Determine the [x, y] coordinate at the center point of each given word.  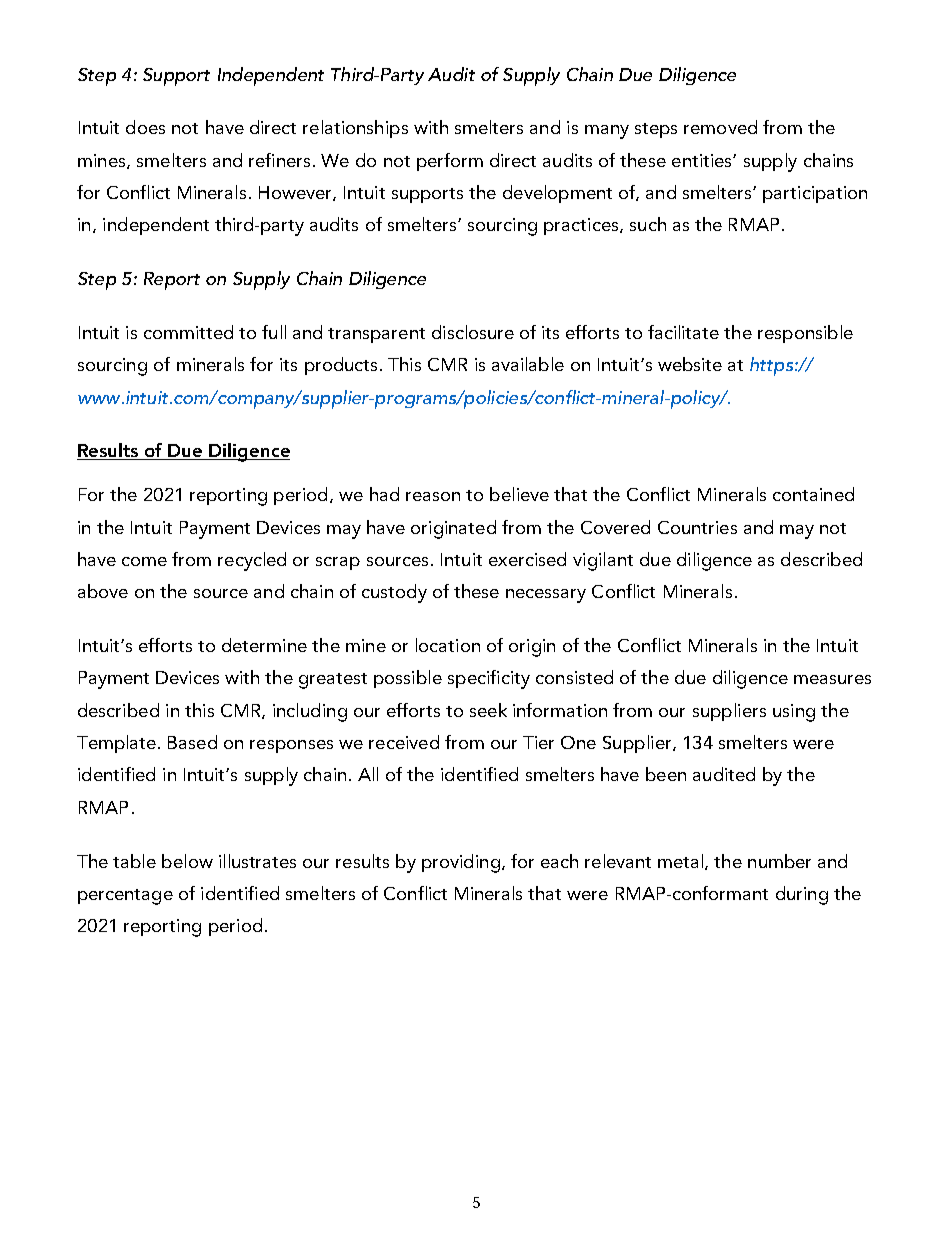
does [145, 127]
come [144, 561]
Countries [697, 527]
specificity [489, 679]
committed [188, 332]
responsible [805, 334]
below [187, 861]
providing [461, 863]
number [779, 861]
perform [450, 162]
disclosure [473, 332]
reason [433, 496]
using [794, 713]
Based [192, 742]
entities [703, 160]
